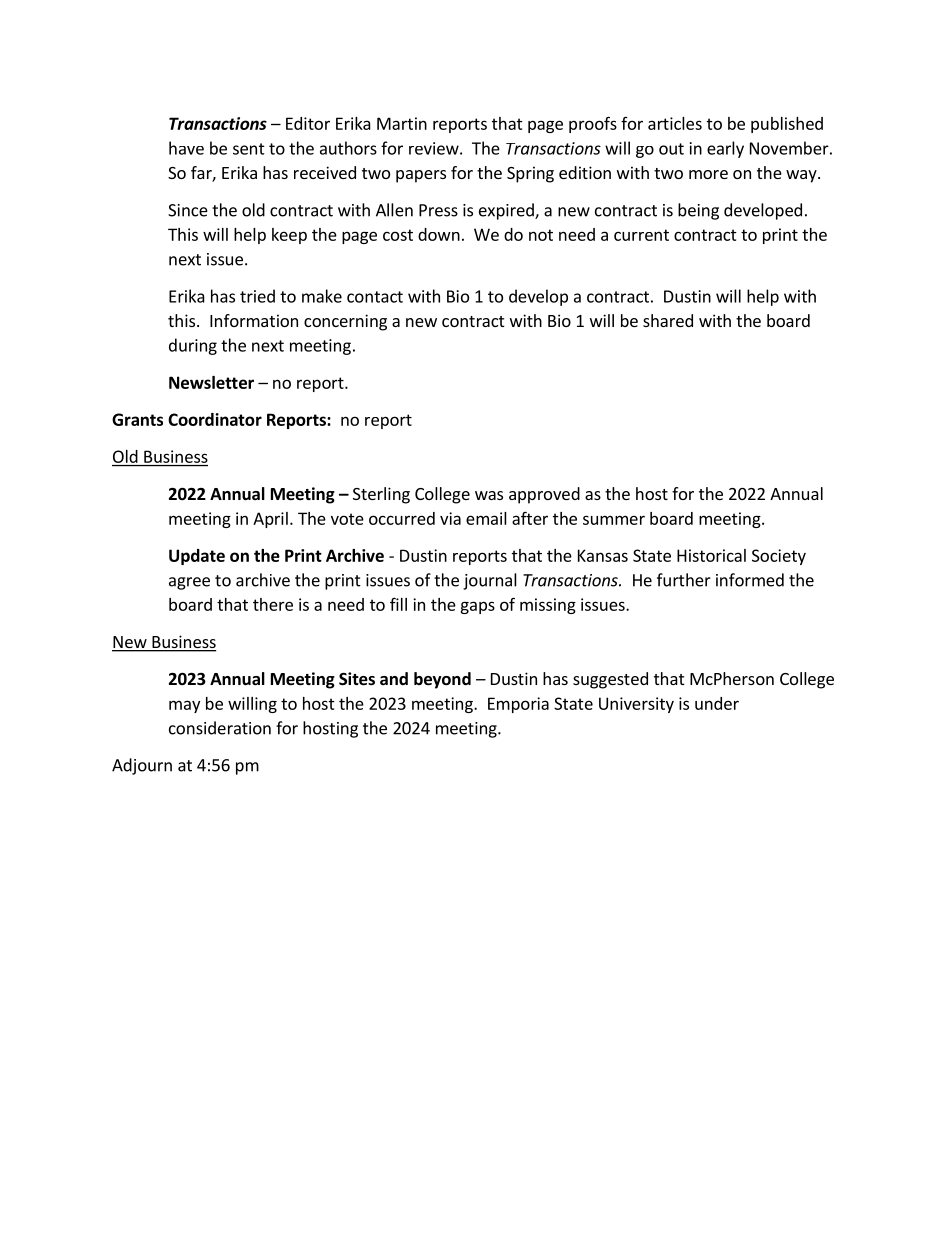  Describe the element at coordinates (614, 520) in the screenshot. I see `summer` at that location.
